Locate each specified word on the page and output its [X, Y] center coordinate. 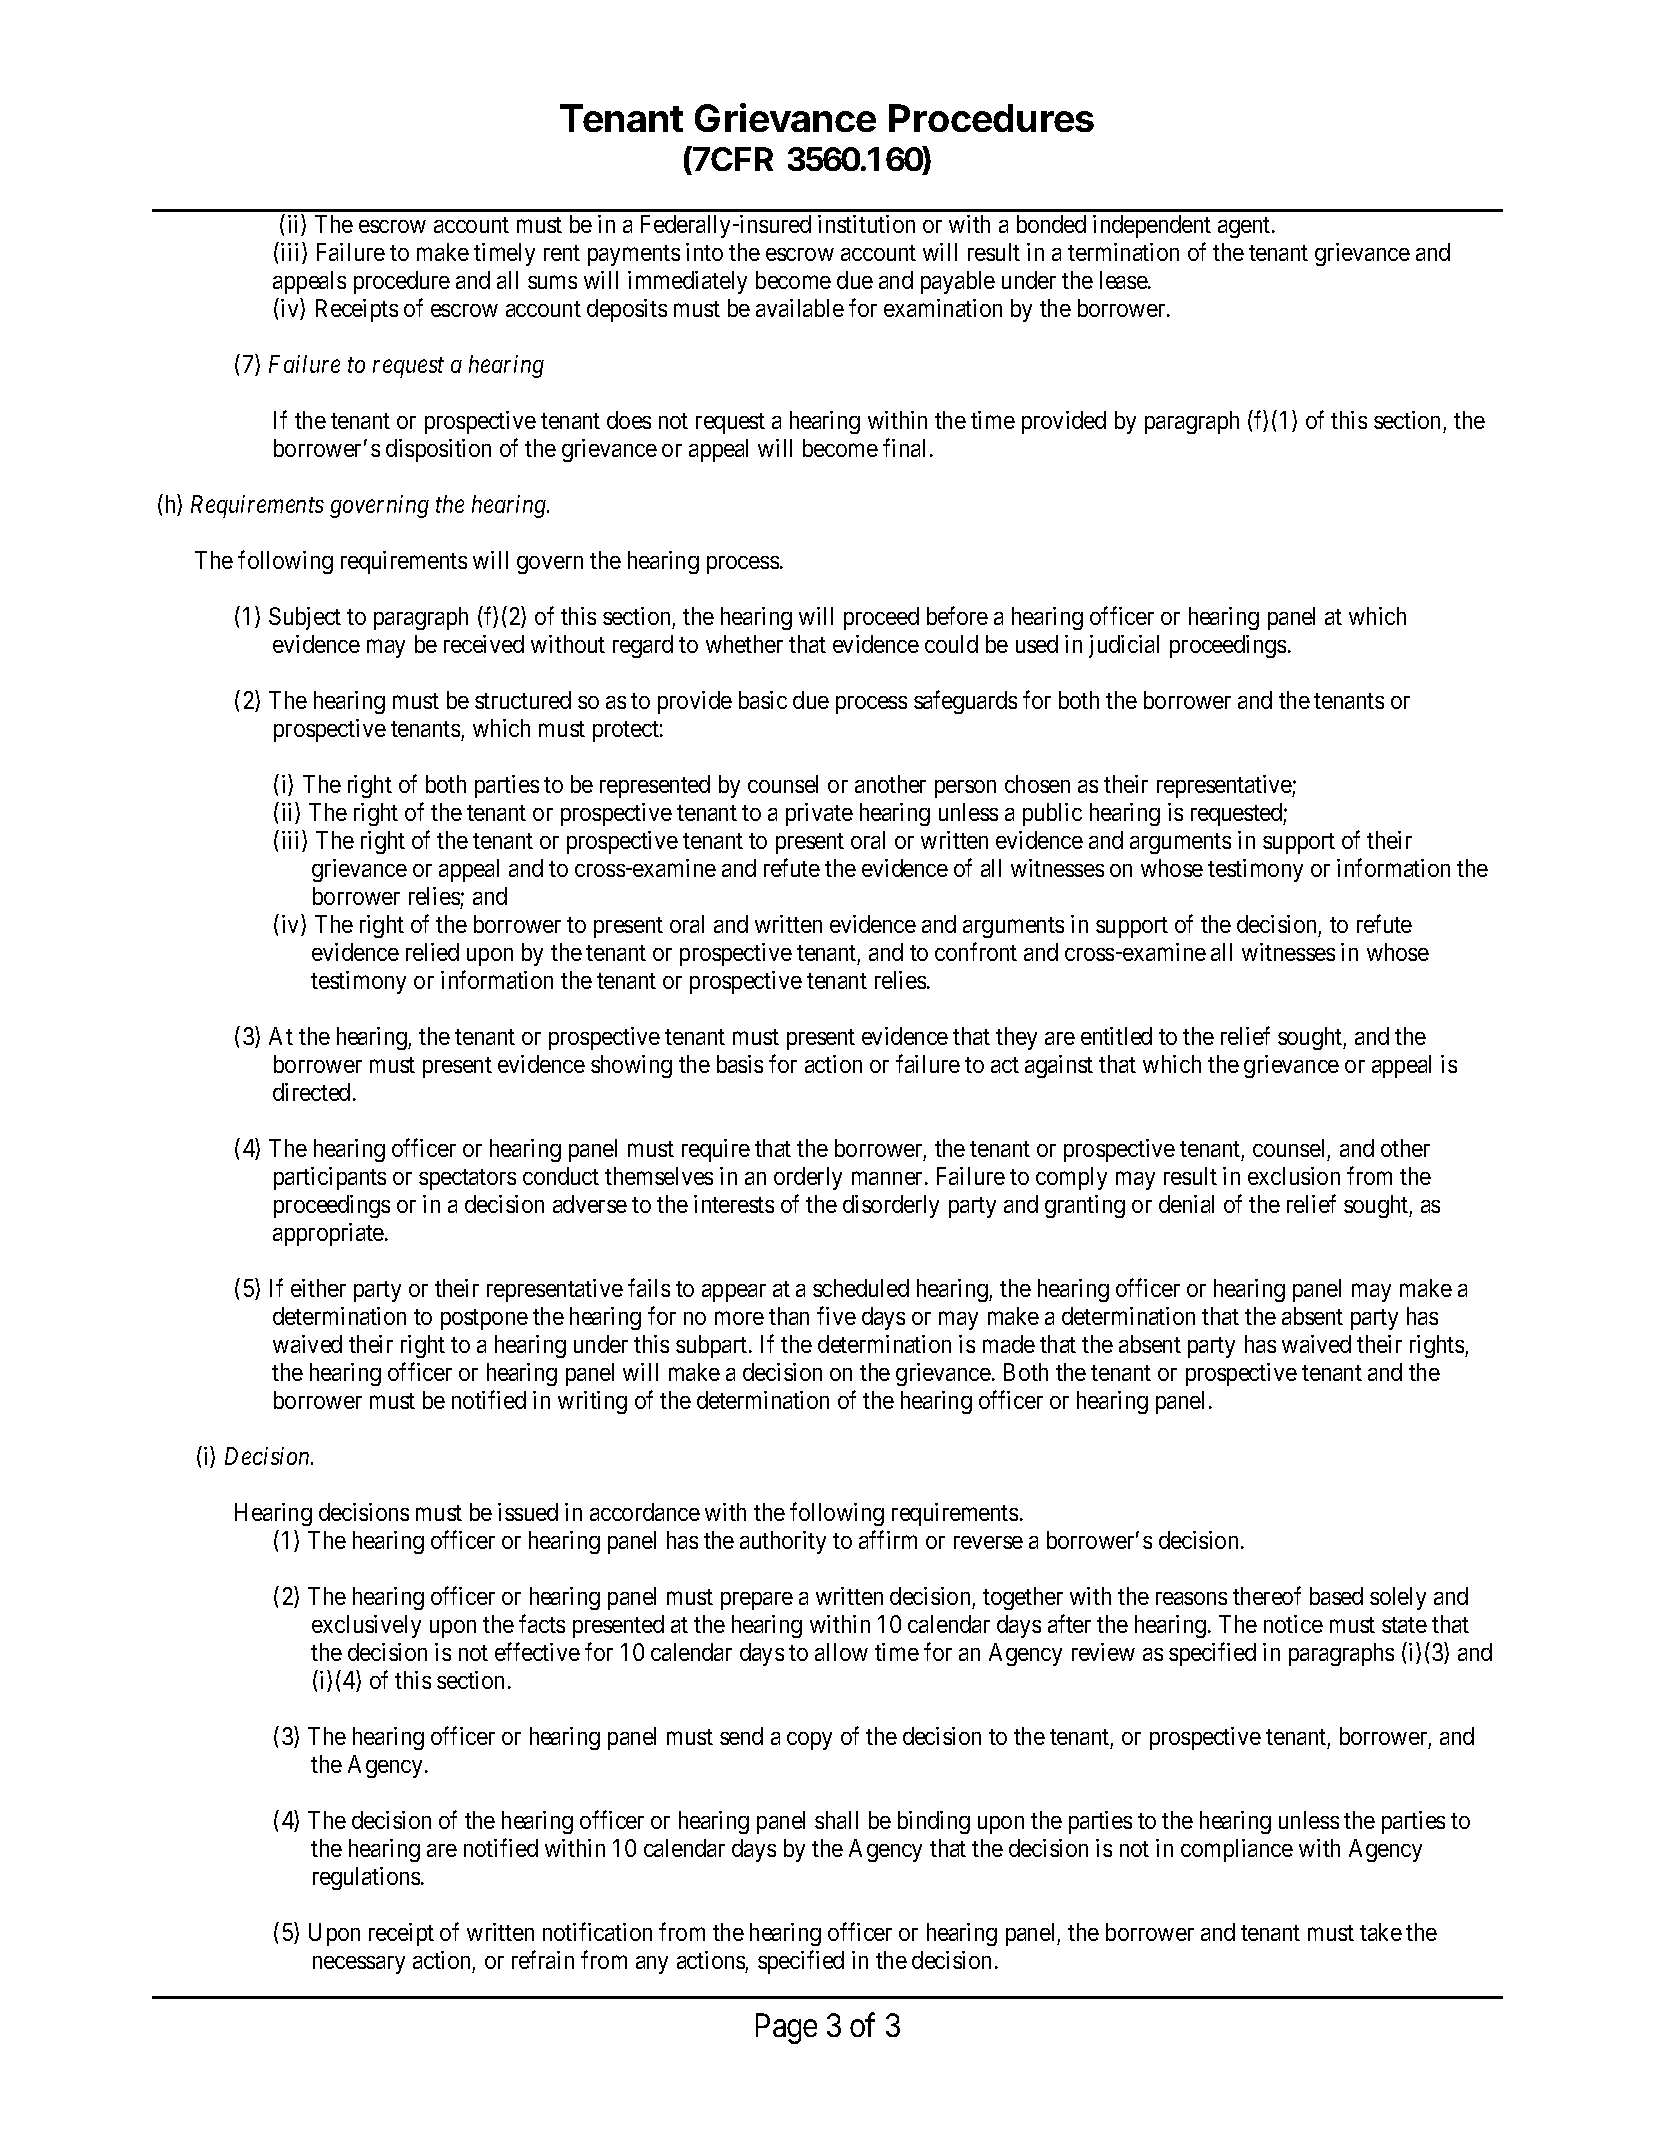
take [1381, 1932]
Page [786, 2028]
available [800, 308]
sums [552, 282]
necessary [359, 1965]
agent [1245, 227]
